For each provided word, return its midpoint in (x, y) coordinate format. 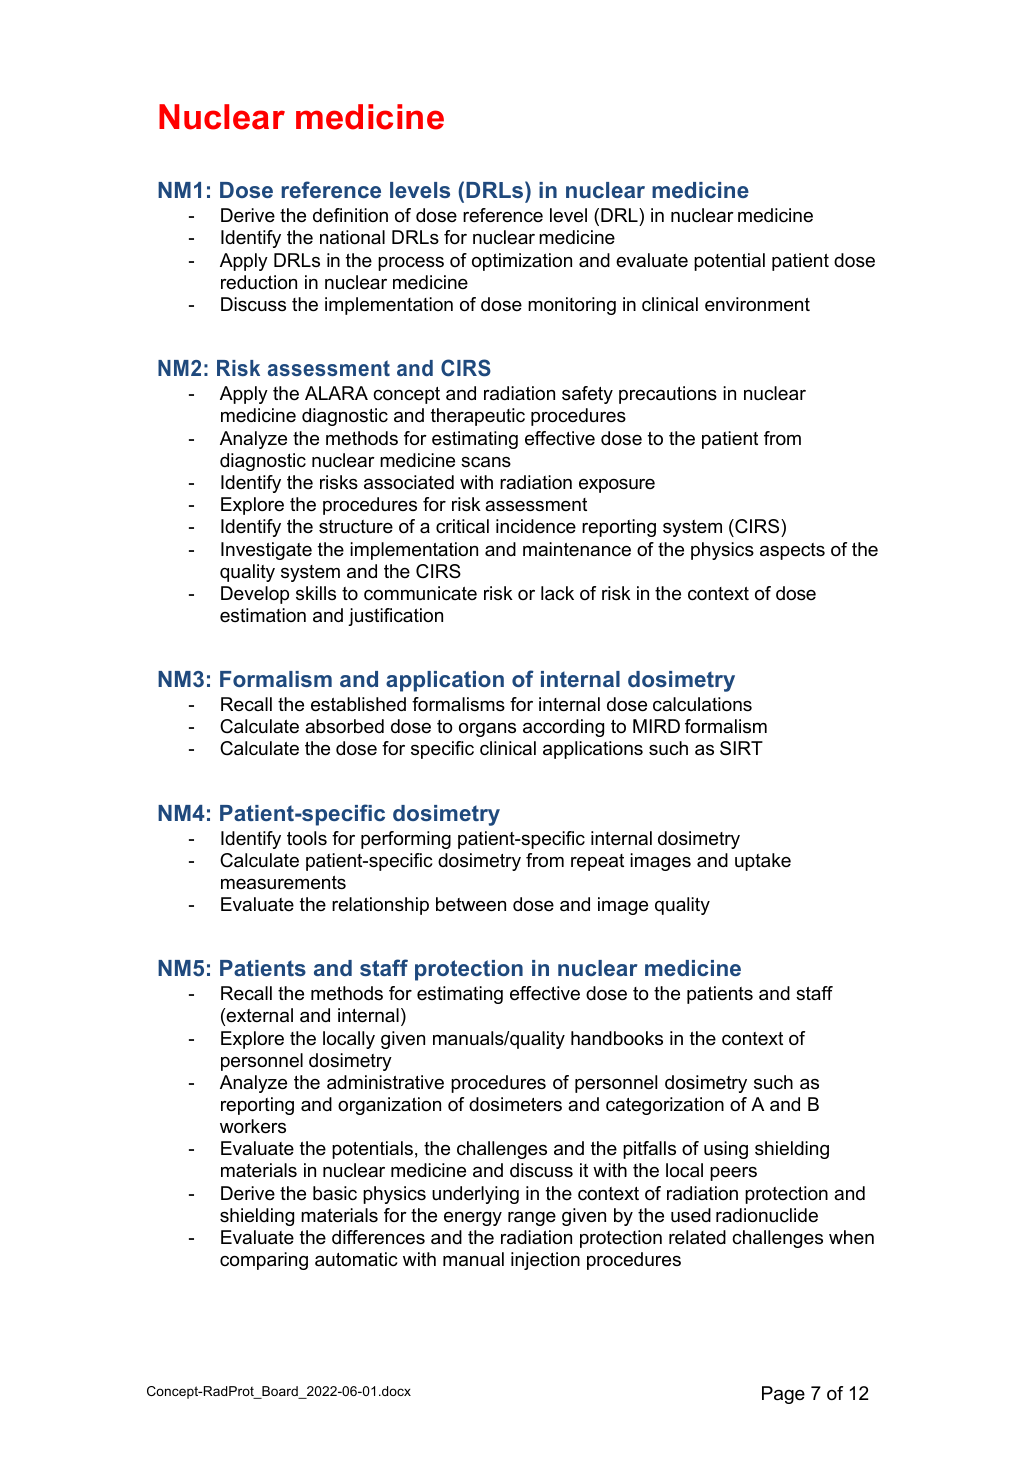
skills (316, 593)
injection (545, 1261)
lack (557, 593)
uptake (763, 862)
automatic (356, 1259)
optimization (522, 262)
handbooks (617, 1038)
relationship (380, 906)
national (352, 237)
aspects (792, 551)
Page (783, 1395)
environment (757, 304)
